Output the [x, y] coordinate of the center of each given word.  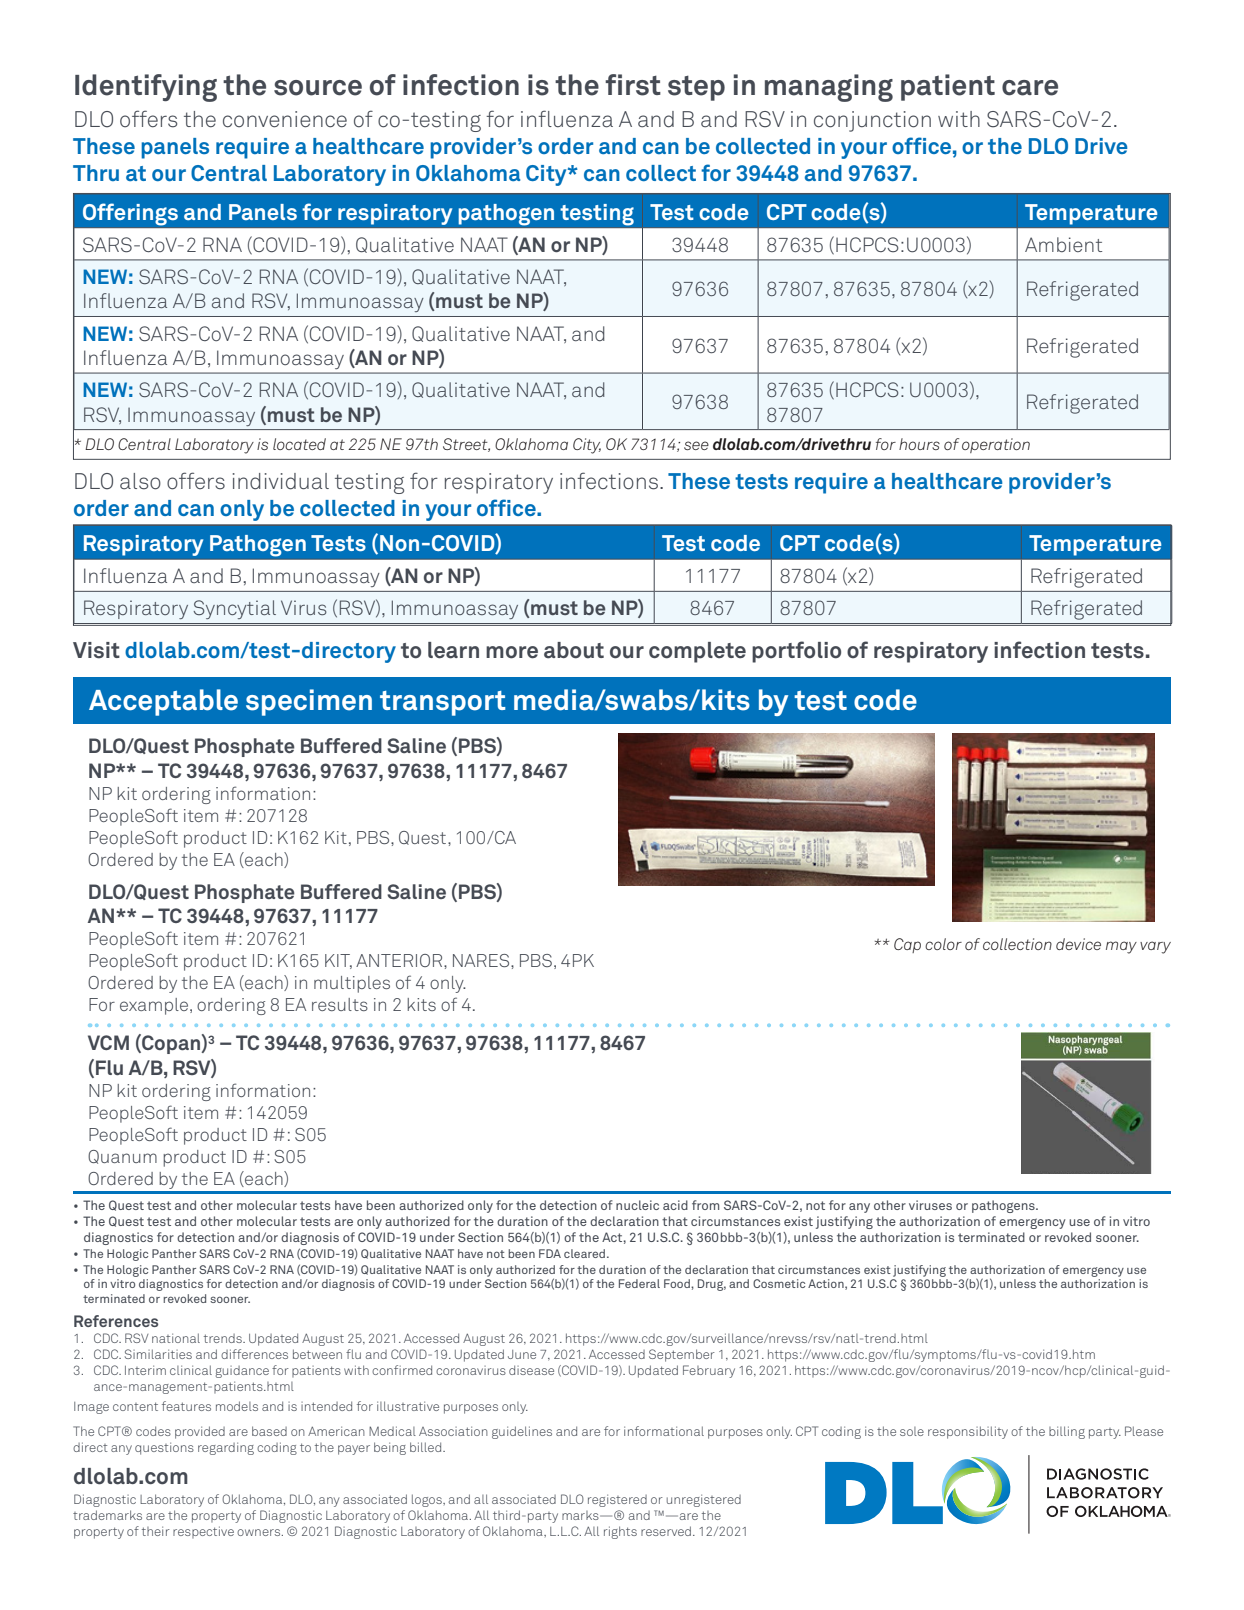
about [574, 650]
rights [620, 1532]
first [633, 85]
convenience [285, 119]
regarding [226, 1448]
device [1078, 944]
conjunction [872, 121]
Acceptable [163, 702]
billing [1067, 1432]
